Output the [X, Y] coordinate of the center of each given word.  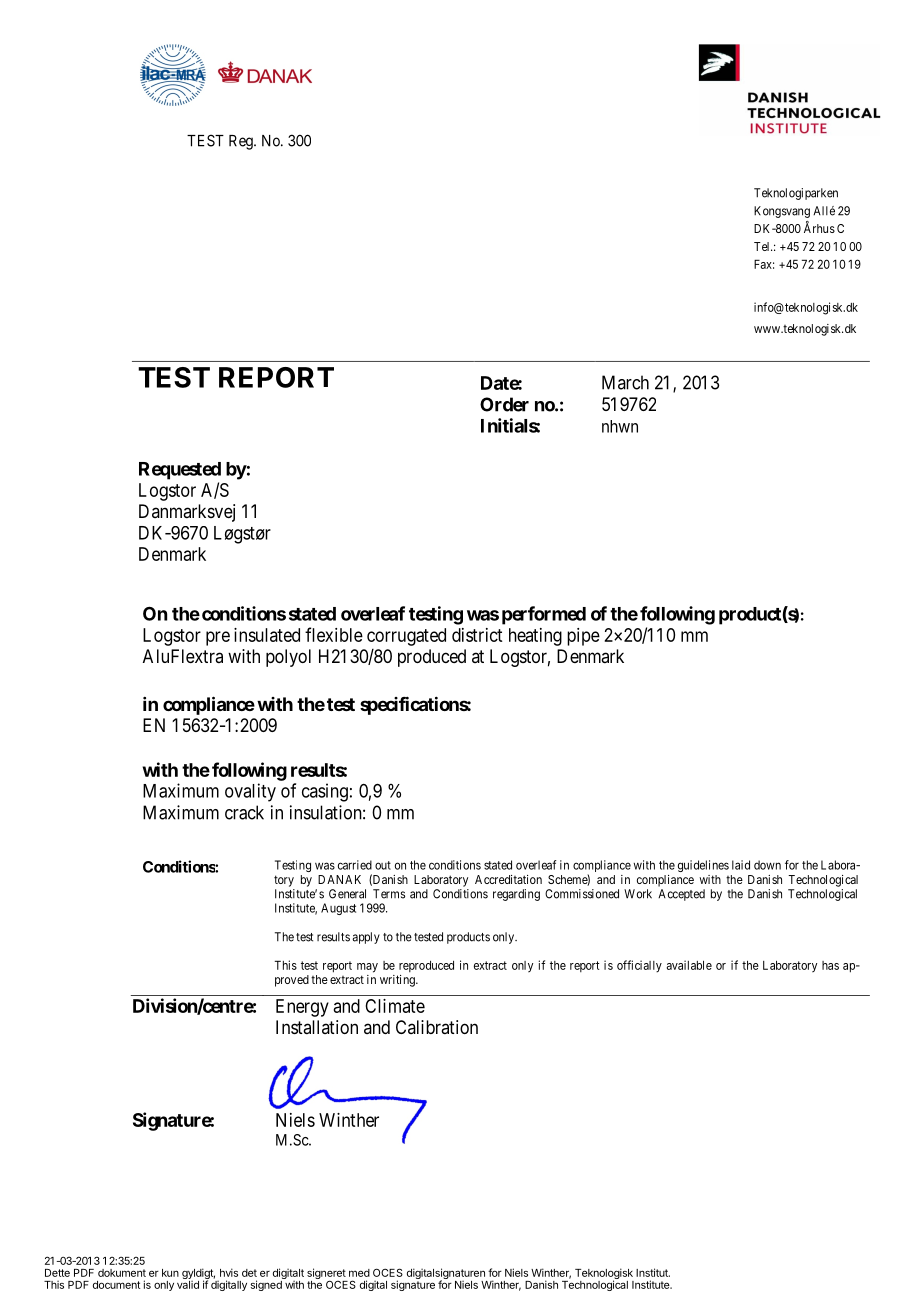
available [689, 965]
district [477, 635]
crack [244, 812]
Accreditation [508, 879]
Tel [763, 246]
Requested [180, 471]
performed [544, 615]
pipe [583, 637]
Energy [302, 1008]
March [625, 382]
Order [504, 404]
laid [741, 865]
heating [535, 637]
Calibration [437, 1027]
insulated [267, 635]
